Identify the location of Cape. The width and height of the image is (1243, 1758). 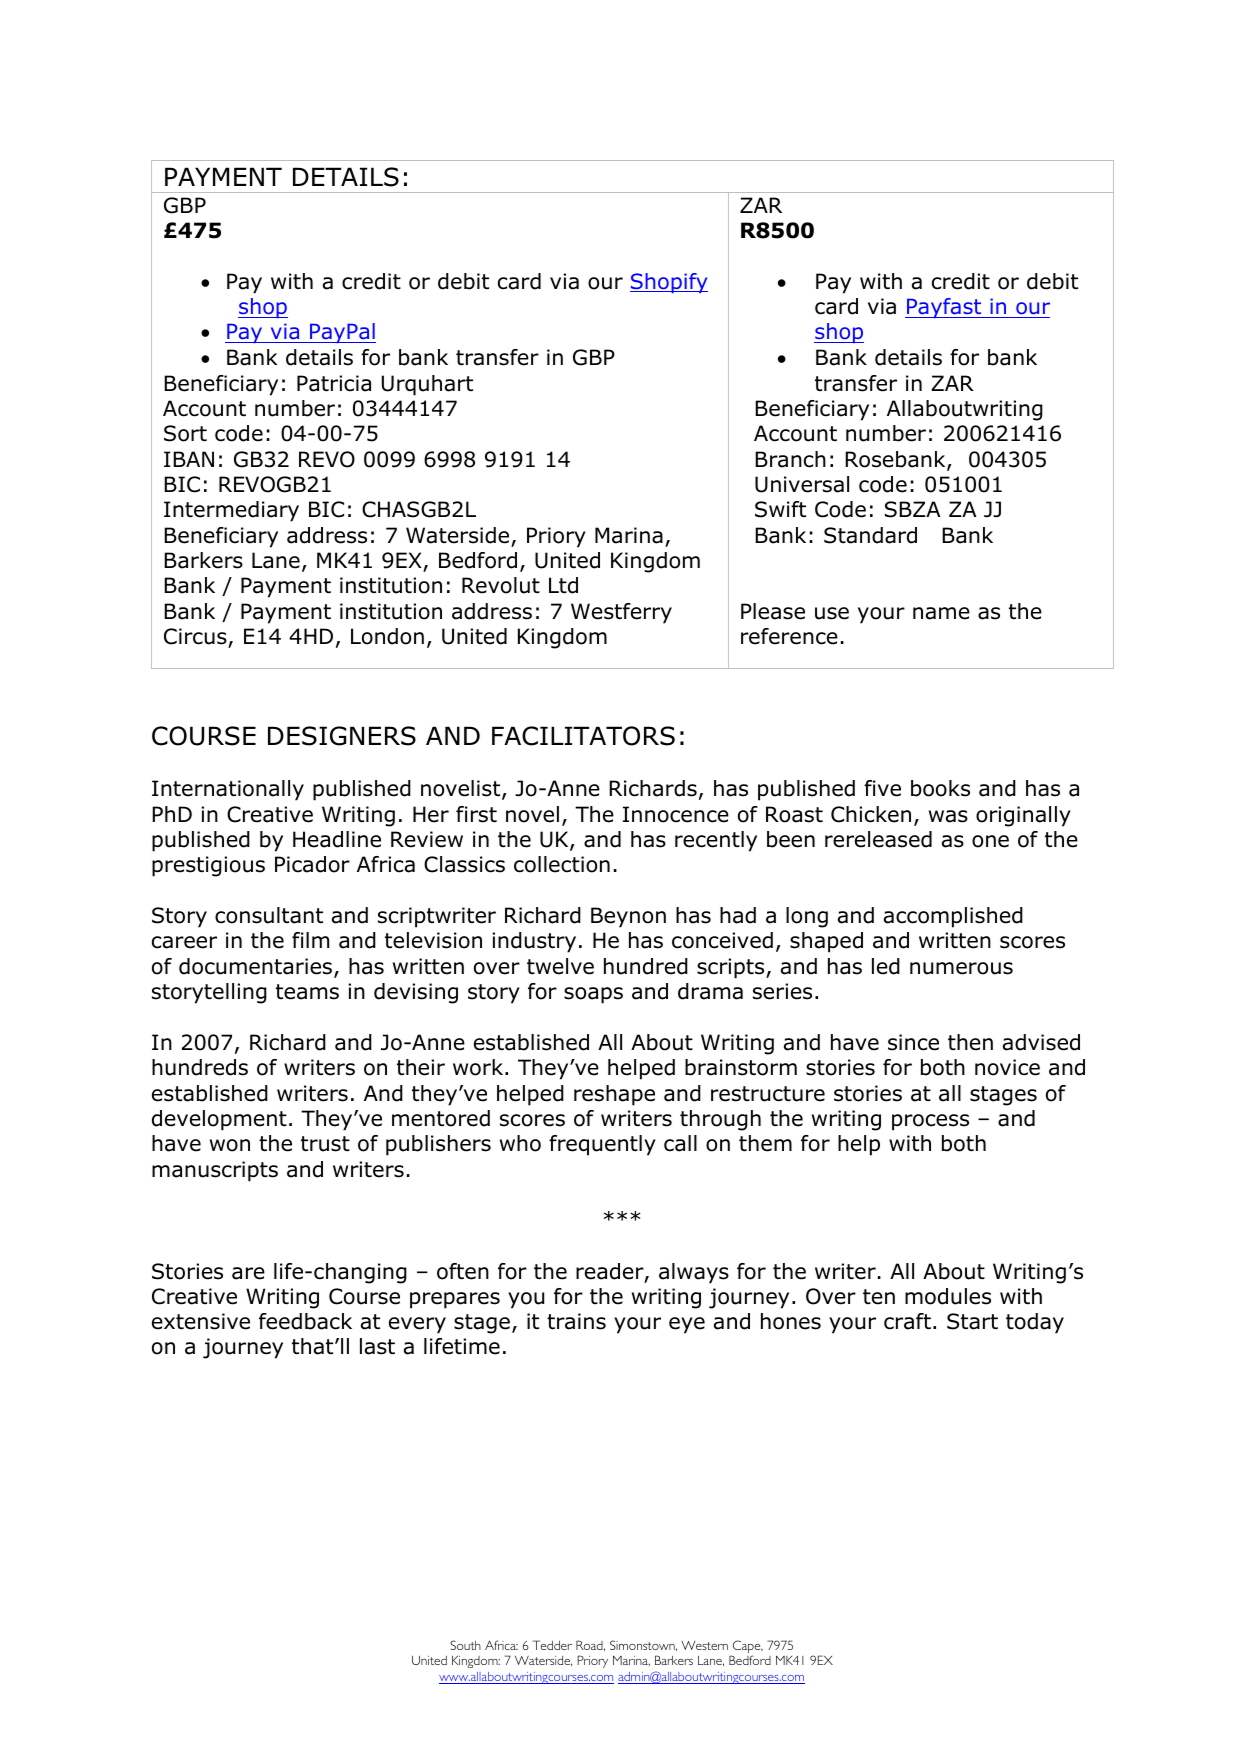
(747, 1648).
